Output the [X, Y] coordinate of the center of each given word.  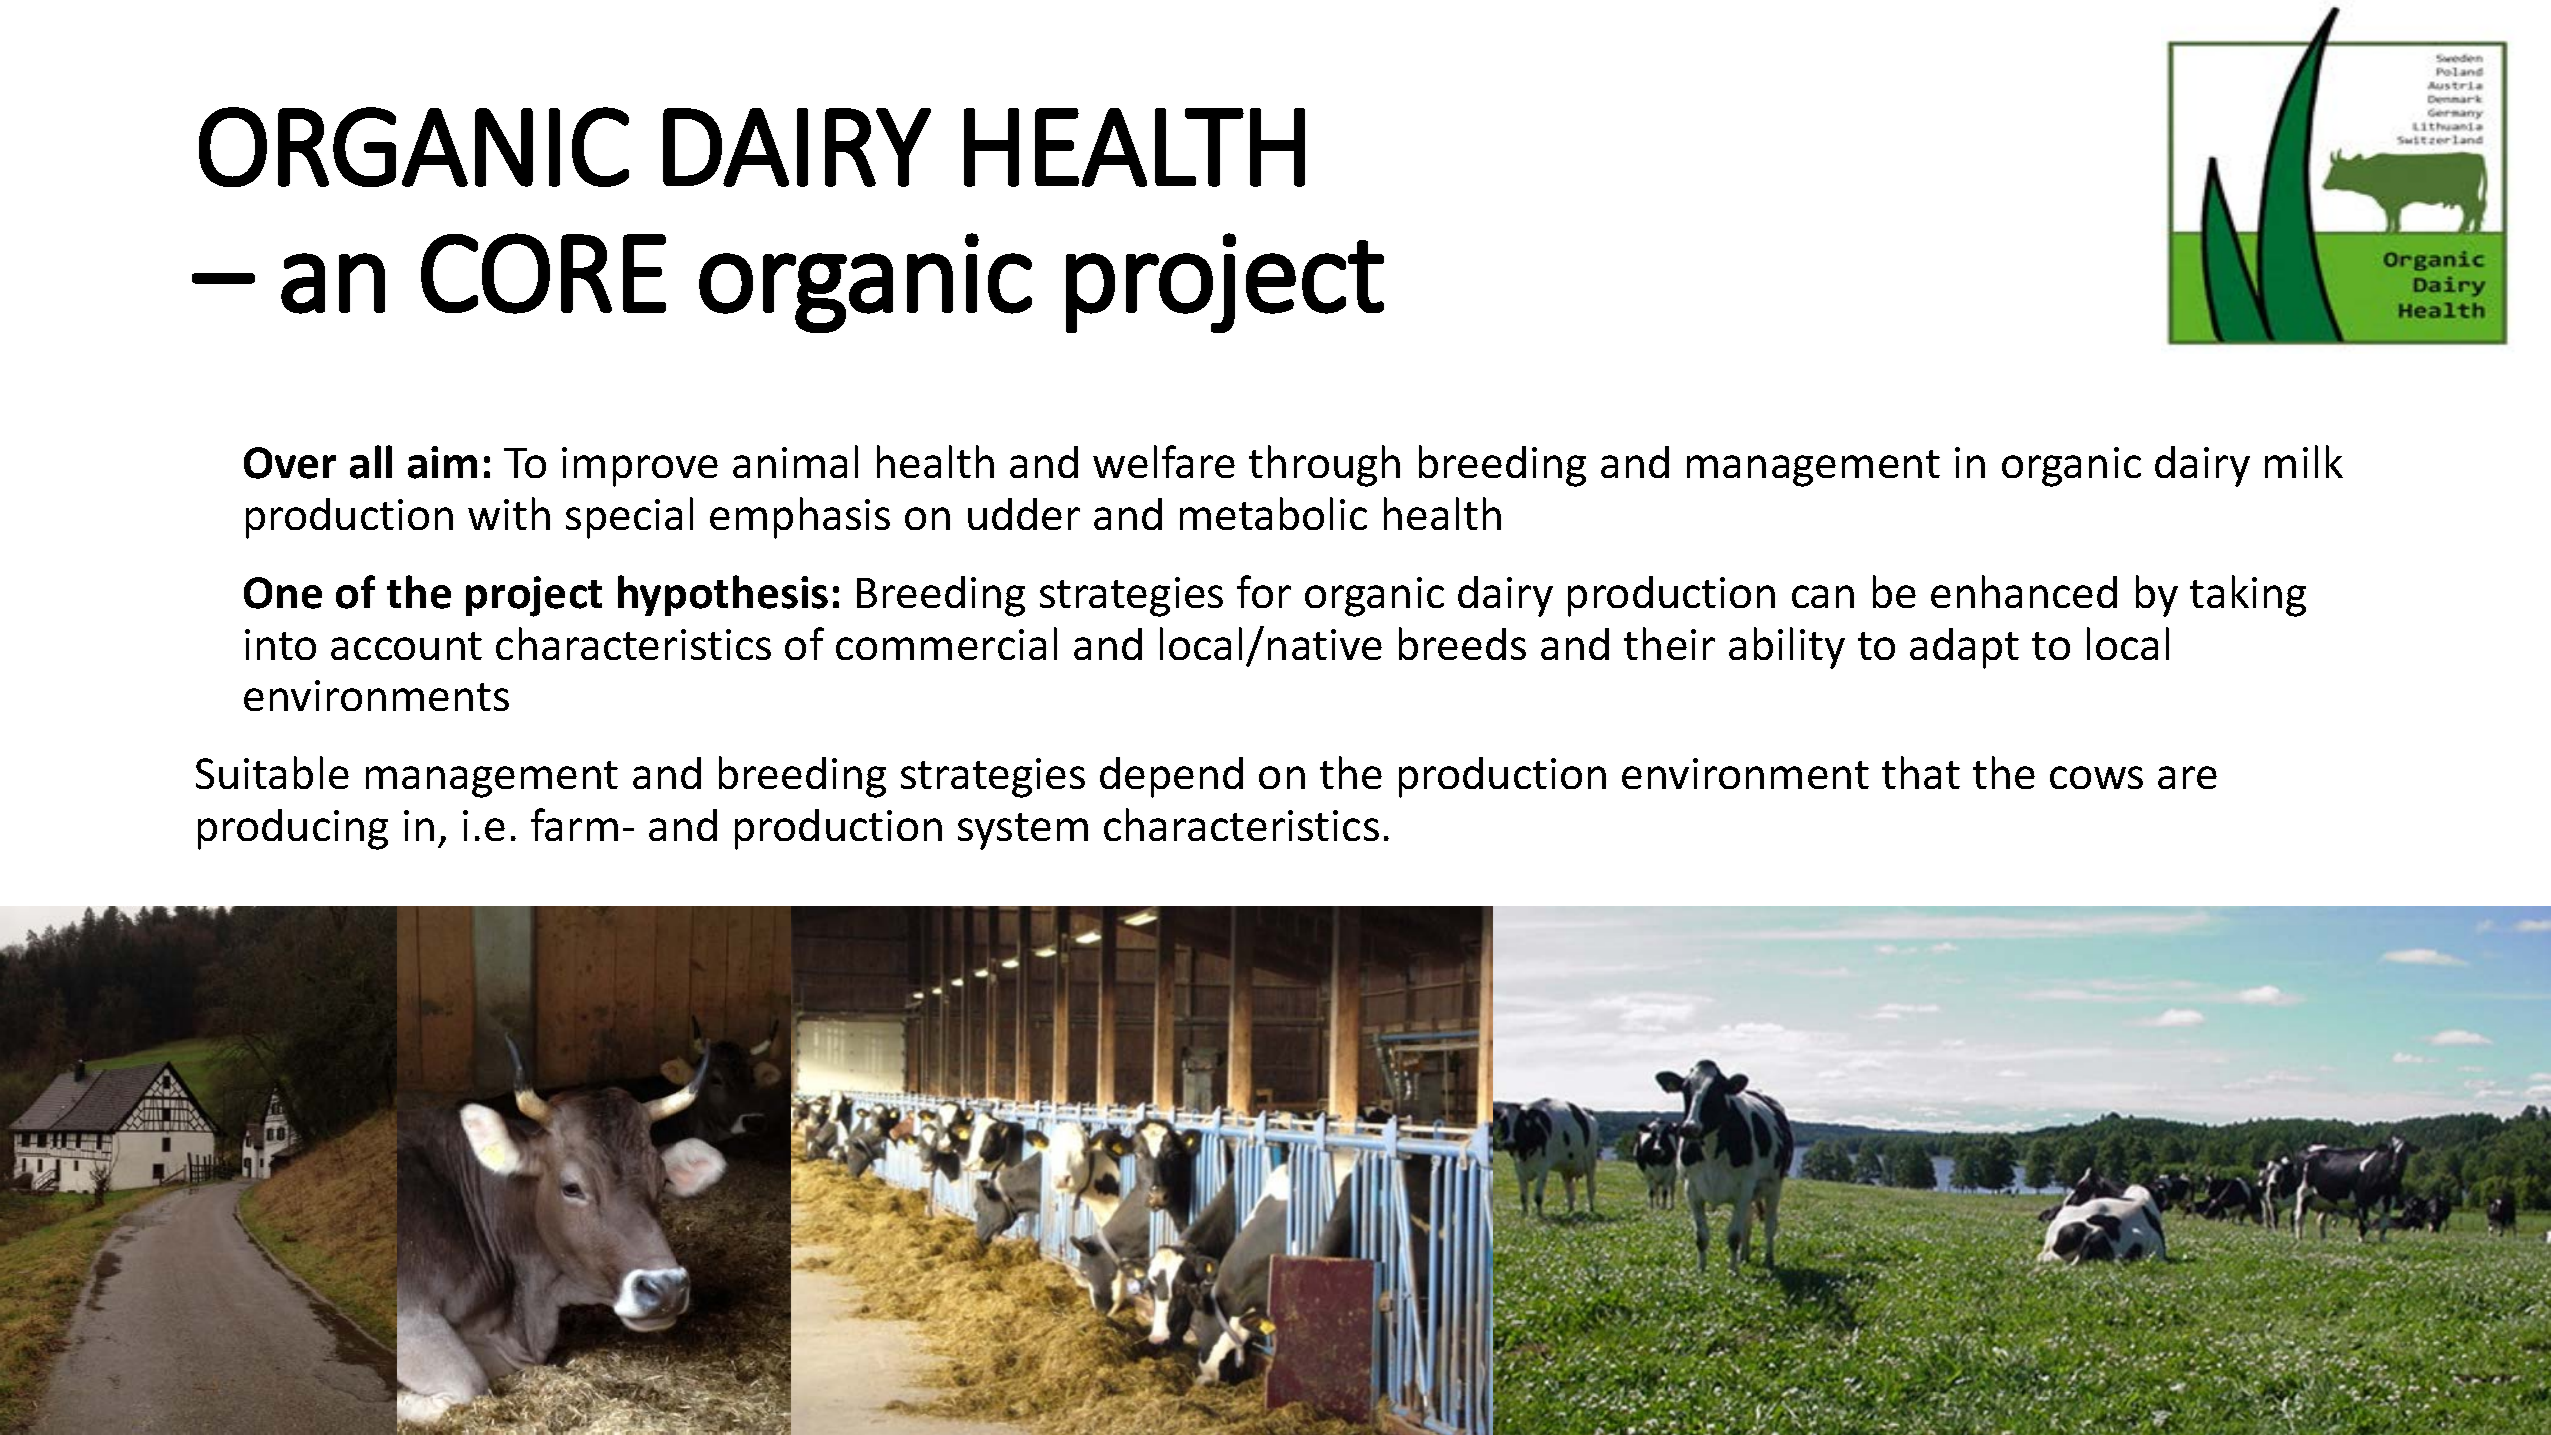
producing [293, 829]
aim [442, 462]
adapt [1964, 648]
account [406, 646]
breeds [1462, 643]
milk [2304, 461]
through [1324, 466]
